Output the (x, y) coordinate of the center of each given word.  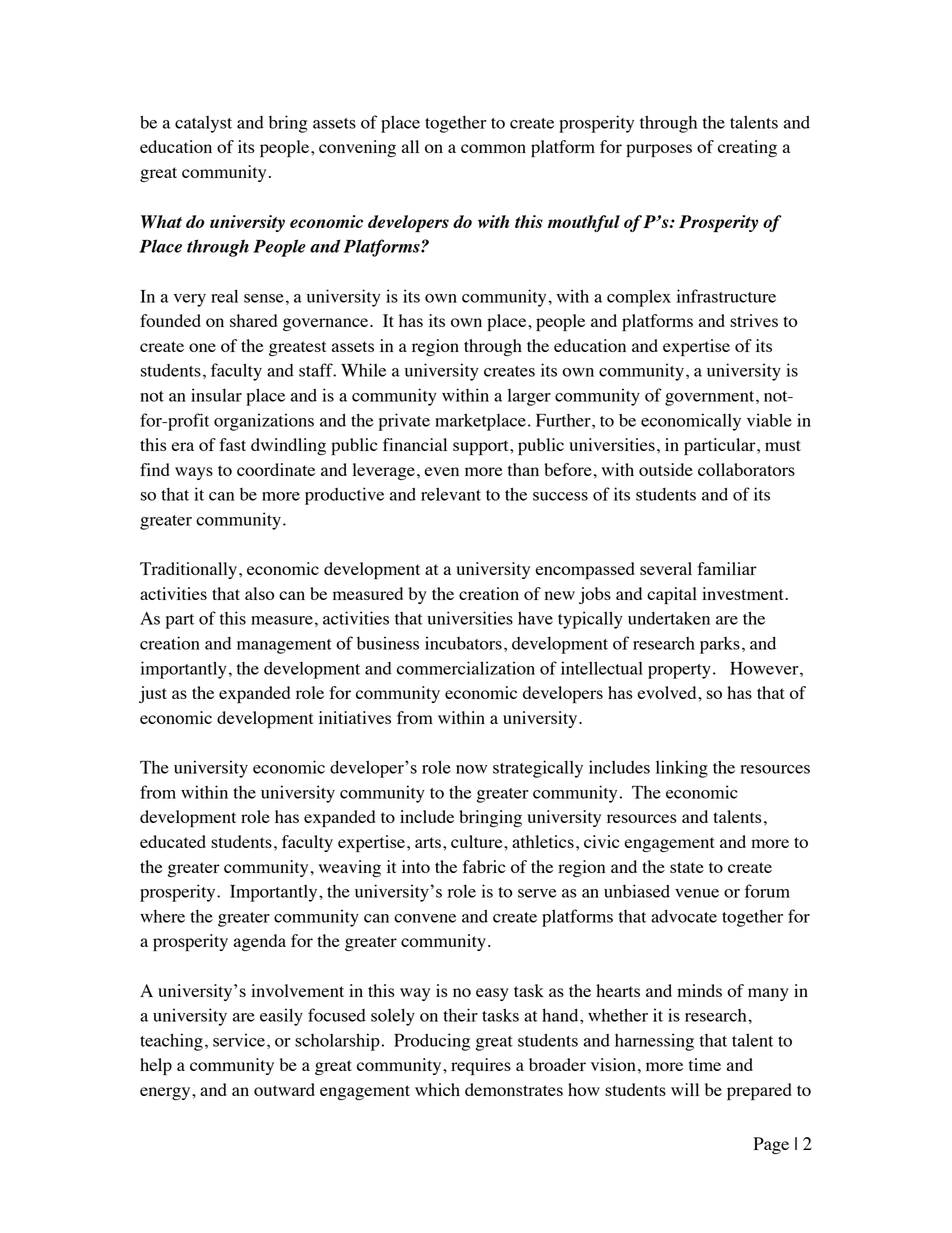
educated (173, 841)
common (493, 148)
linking (682, 769)
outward (284, 1089)
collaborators (746, 469)
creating (747, 148)
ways (194, 473)
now (471, 769)
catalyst (203, 124)
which (437, 1089)
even (442, 471)
